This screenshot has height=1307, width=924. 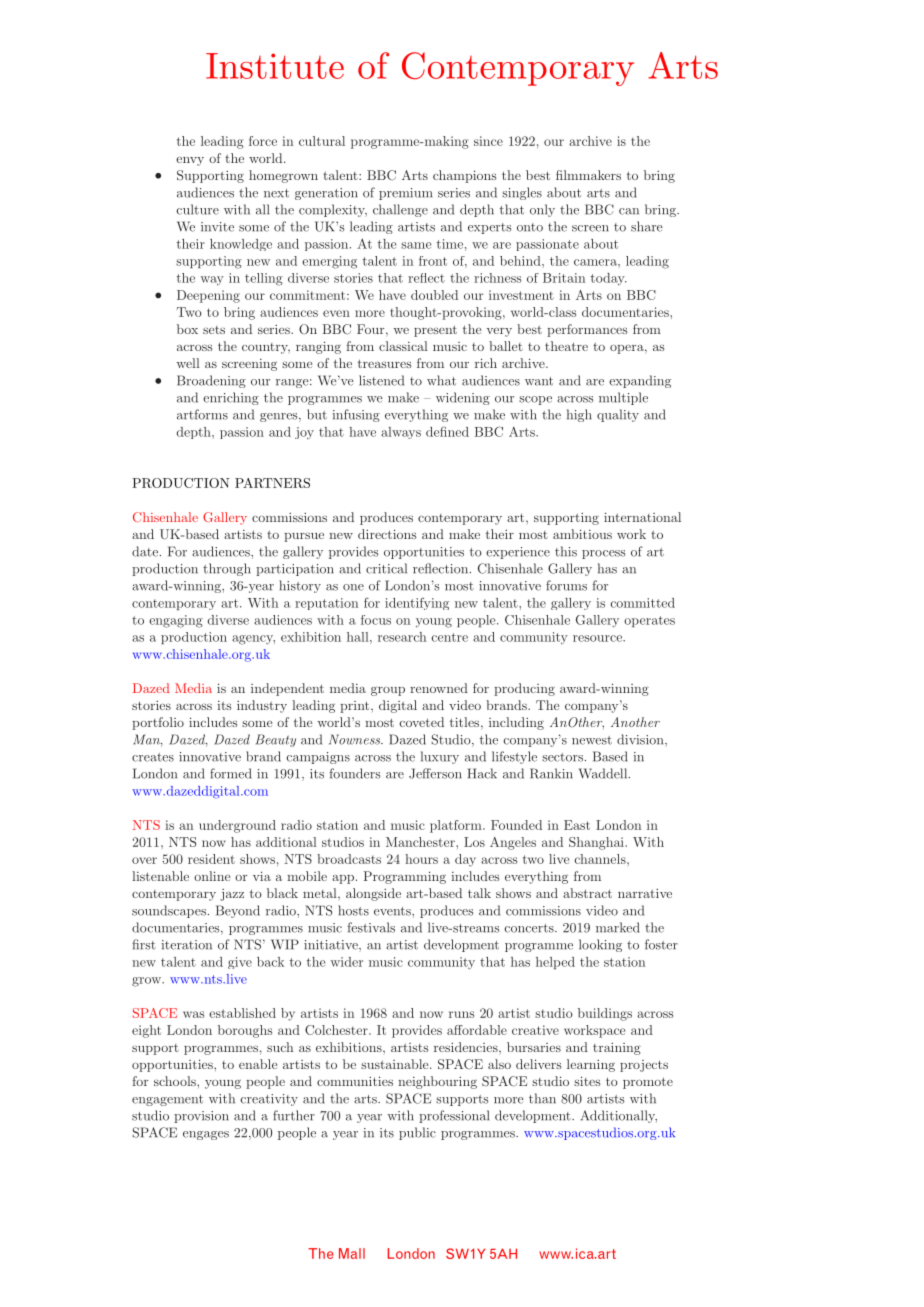 What do you see at coordinates (352, 1253) in the screenshot?
I see `Mall` at bounding box center [352, 1253].
